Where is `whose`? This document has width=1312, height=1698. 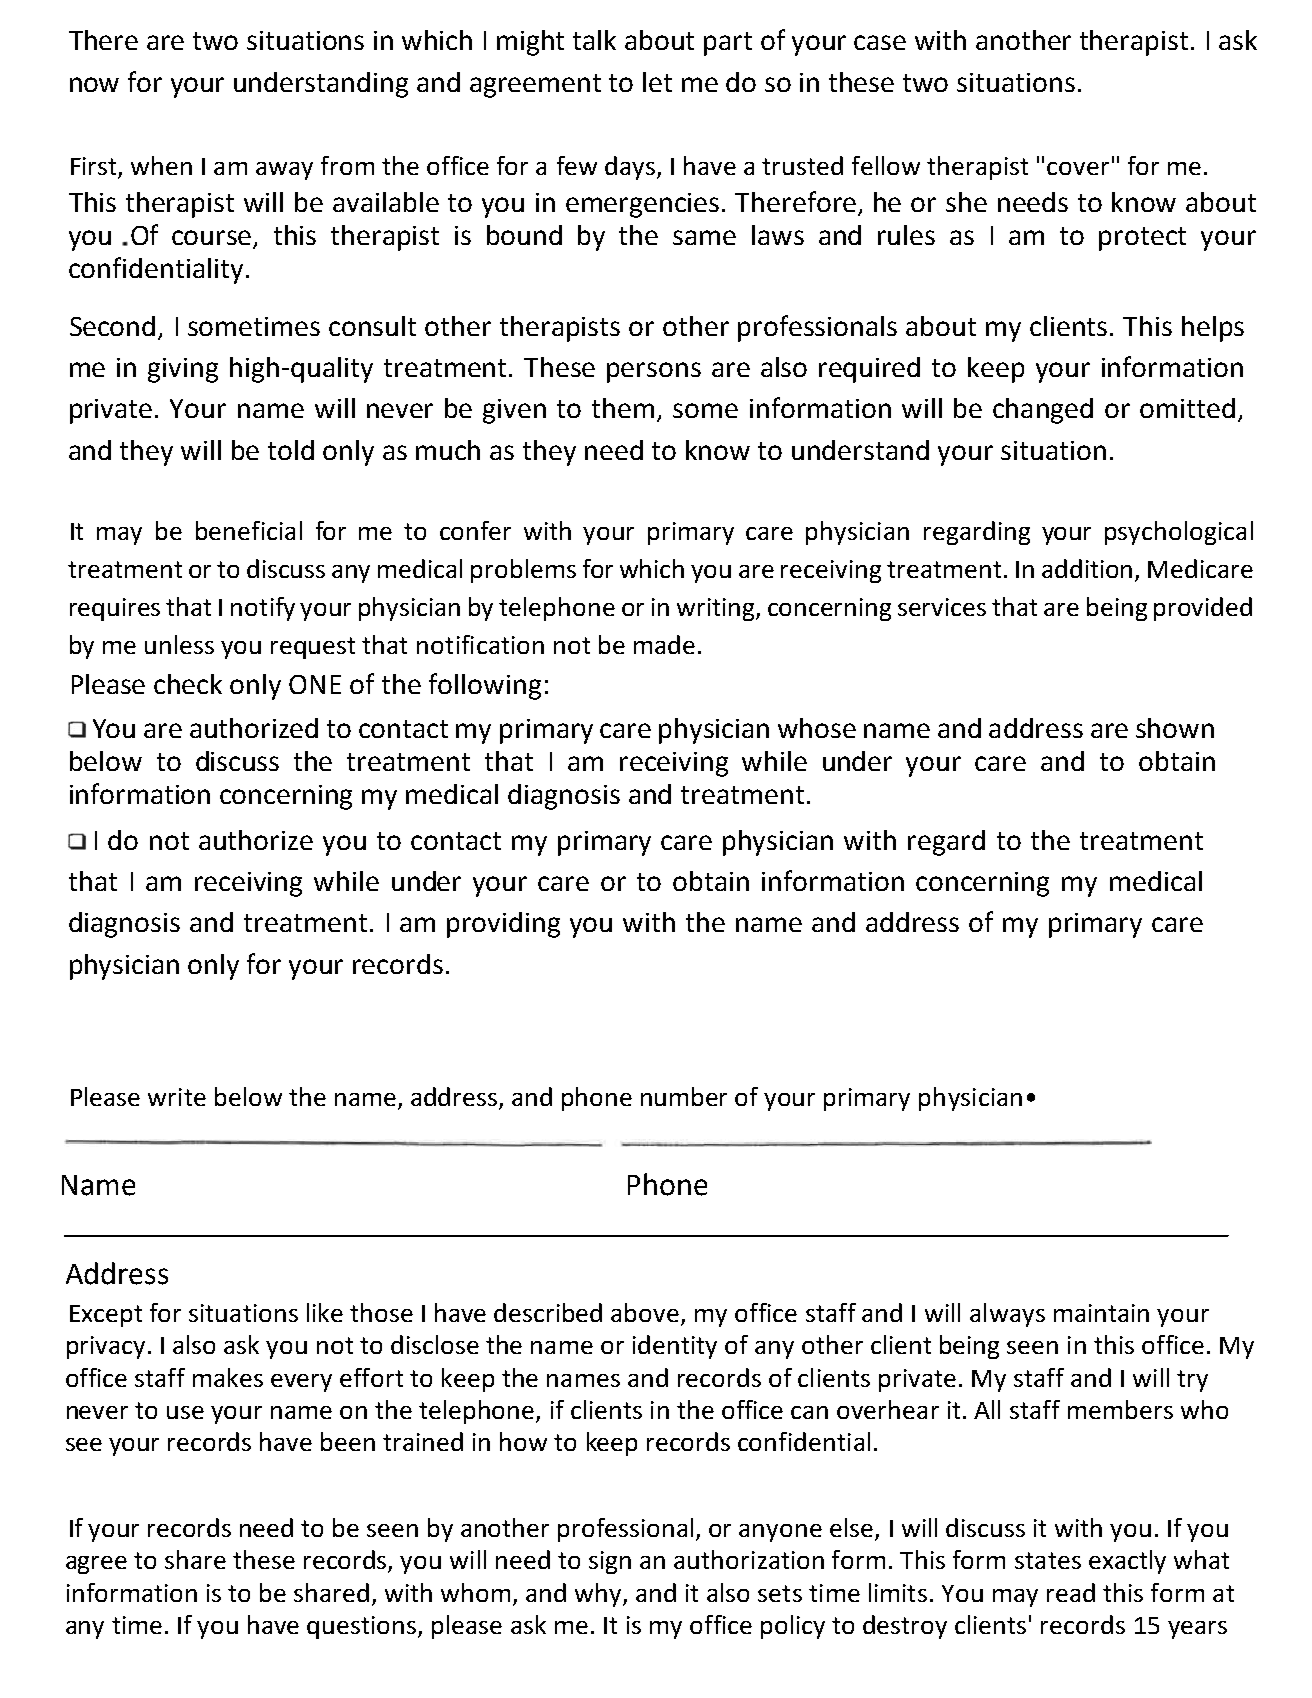
whose is located at coordinates (817, 728).
